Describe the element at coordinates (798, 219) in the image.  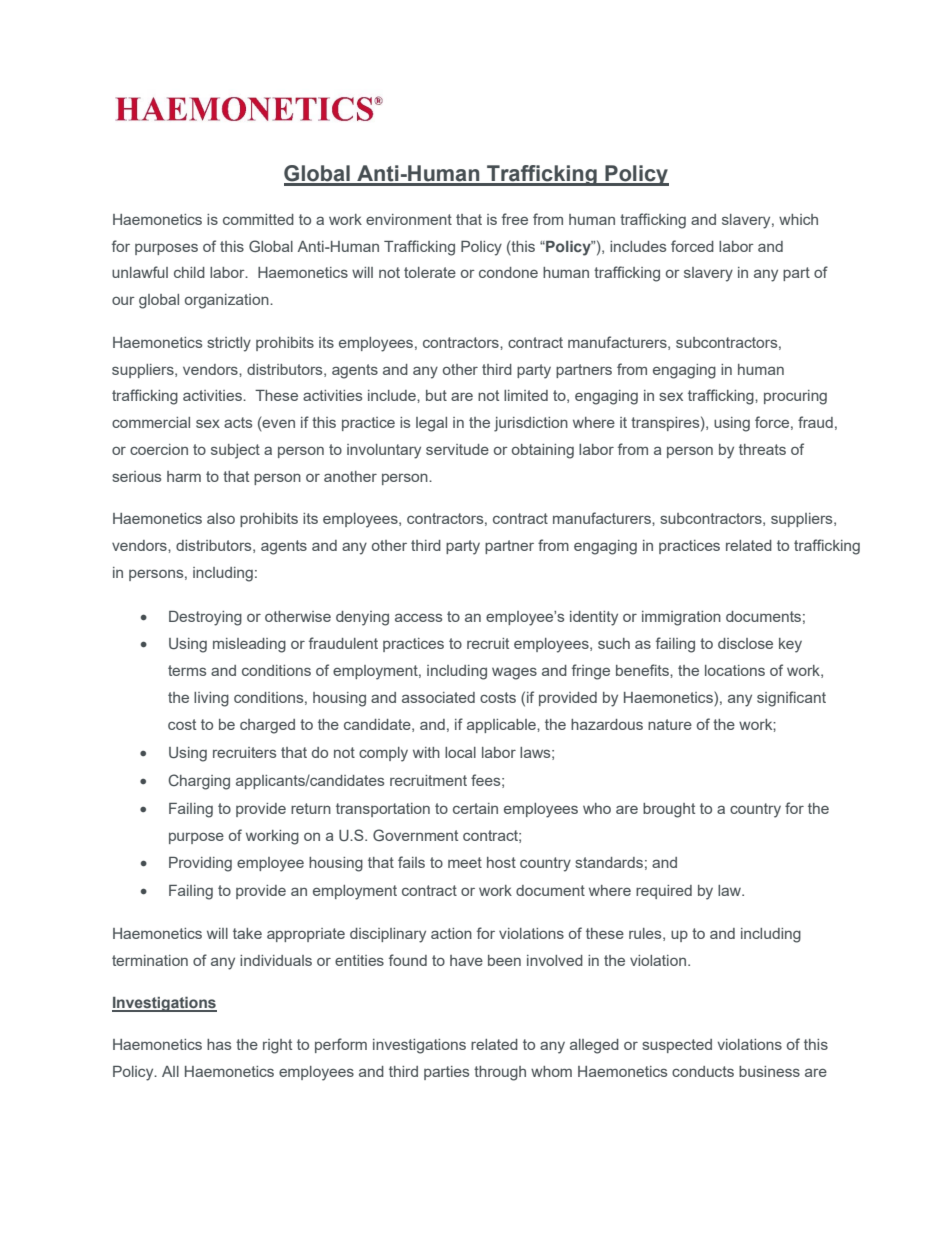
I see `which` at that location.
